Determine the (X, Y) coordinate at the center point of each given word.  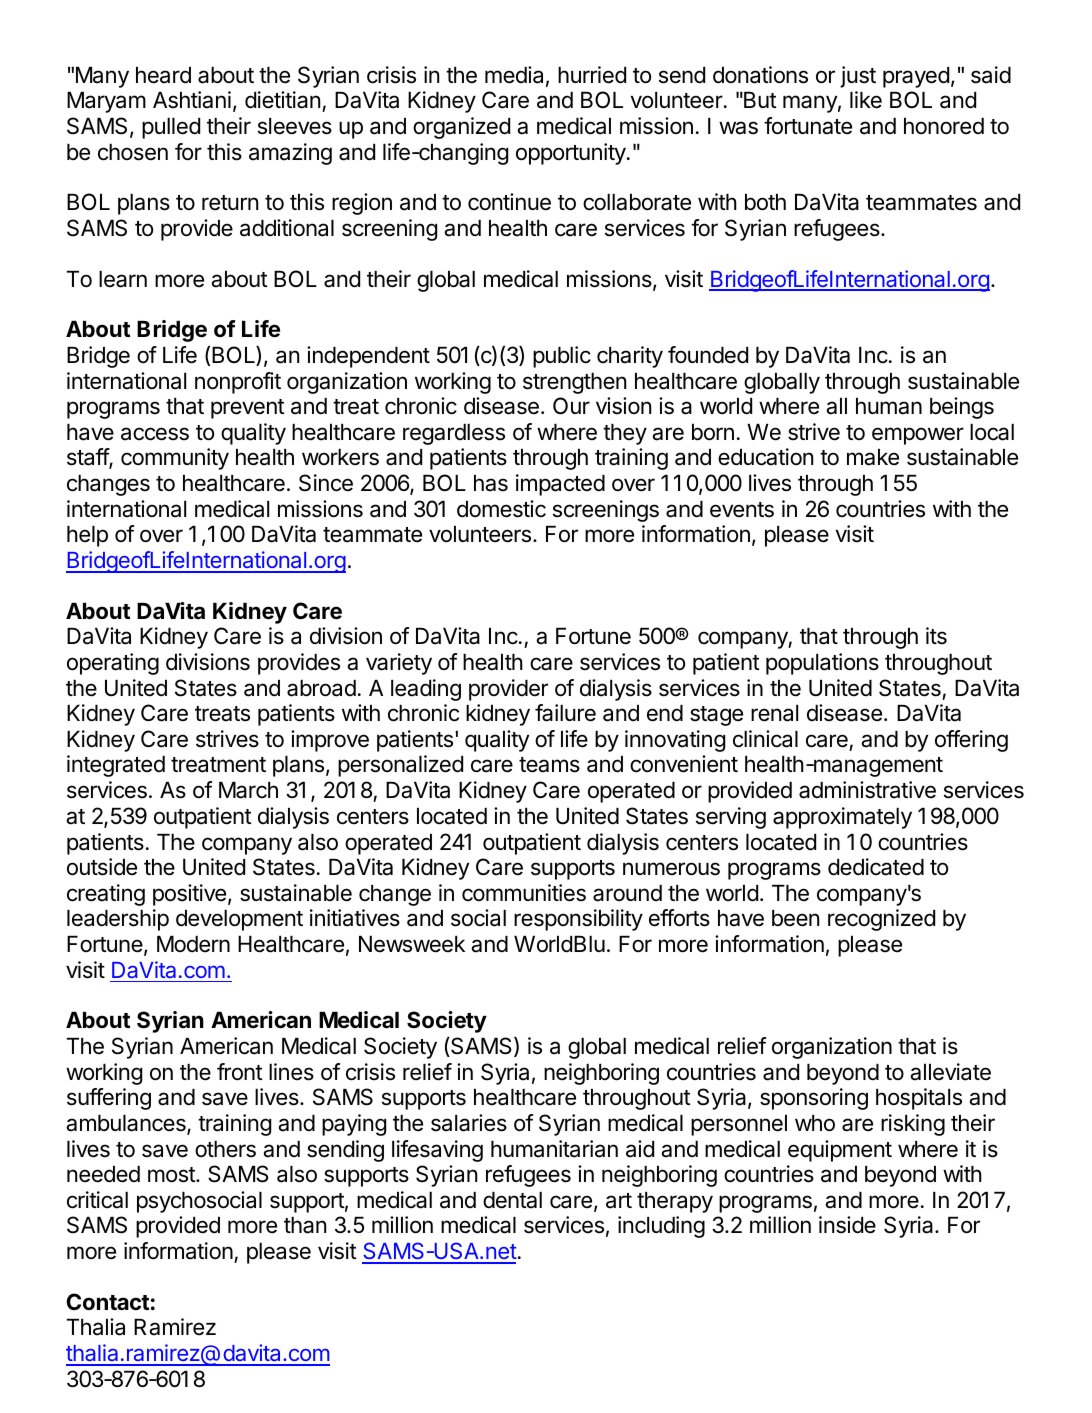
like (866, 100)
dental (512, 1200)
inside (847, 1225)
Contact (108, 1302)
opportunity (572, 154)
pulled (171, 128)
